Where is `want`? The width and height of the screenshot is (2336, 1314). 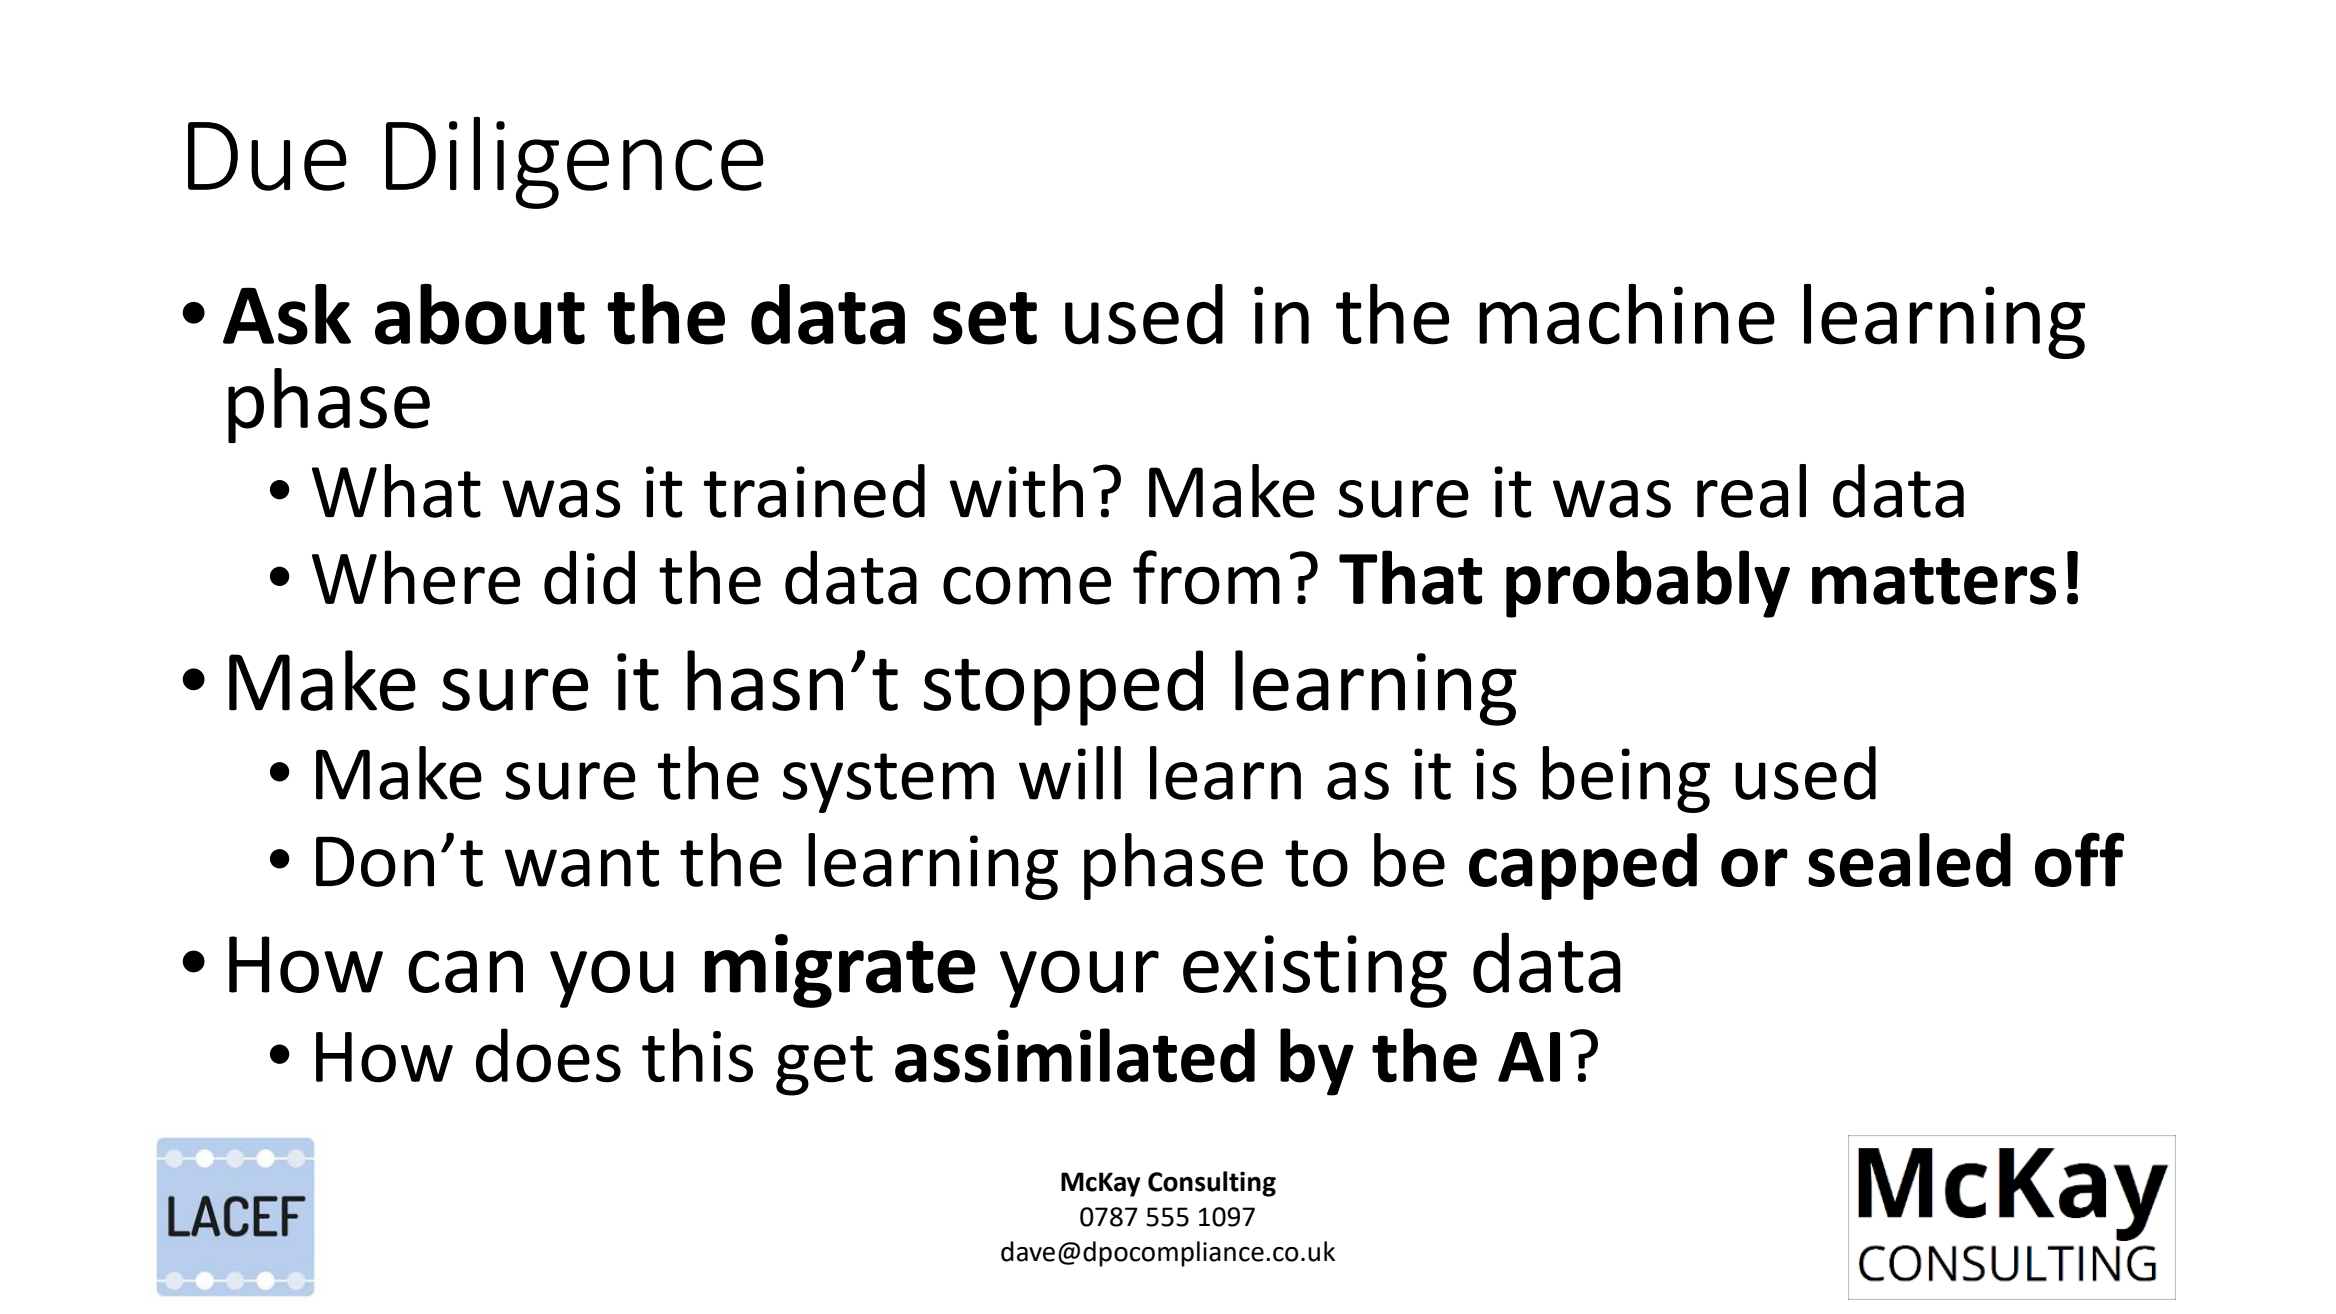
want is located at coordinates (582, 863).
